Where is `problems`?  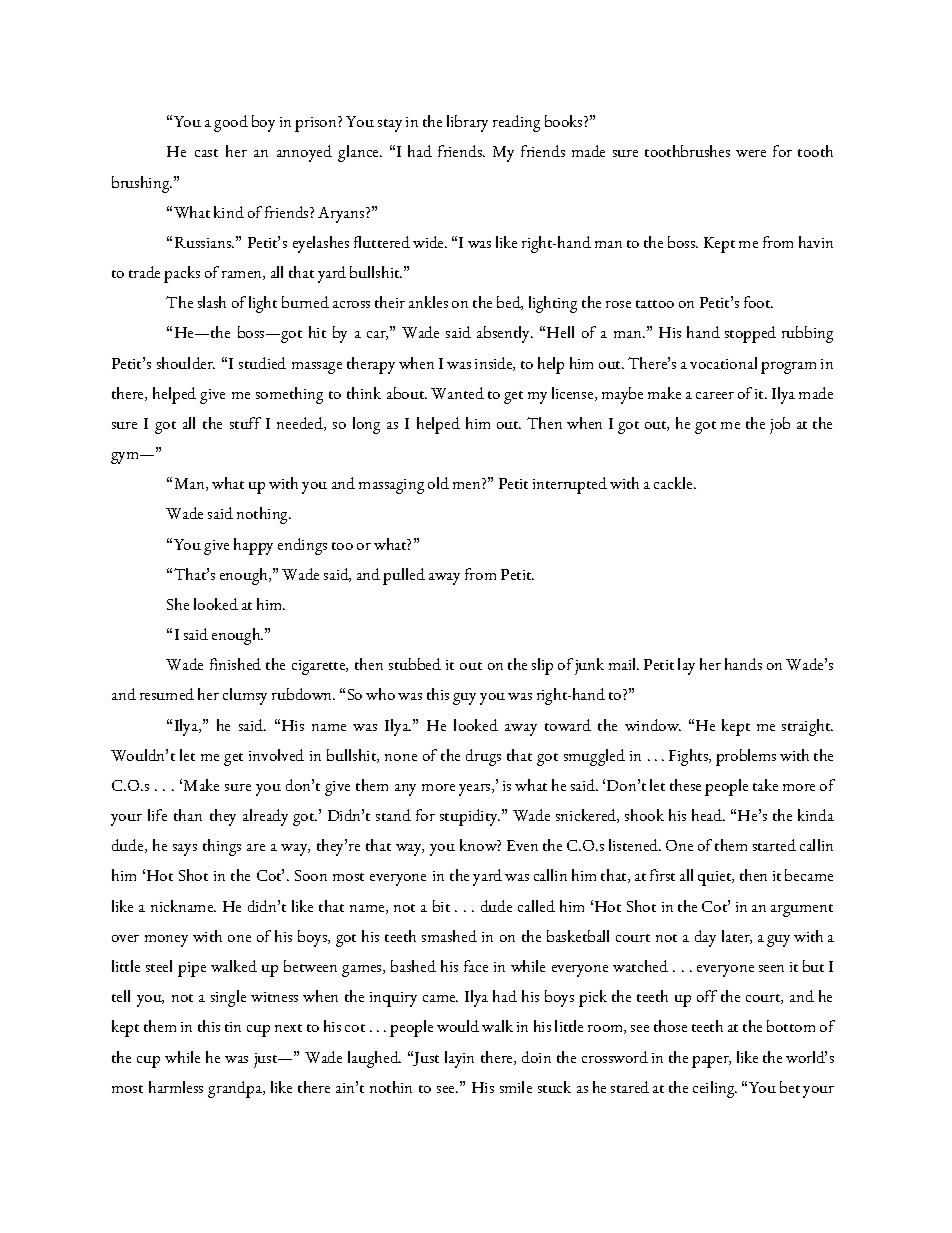 problems is located at coordinates (746, 757).
